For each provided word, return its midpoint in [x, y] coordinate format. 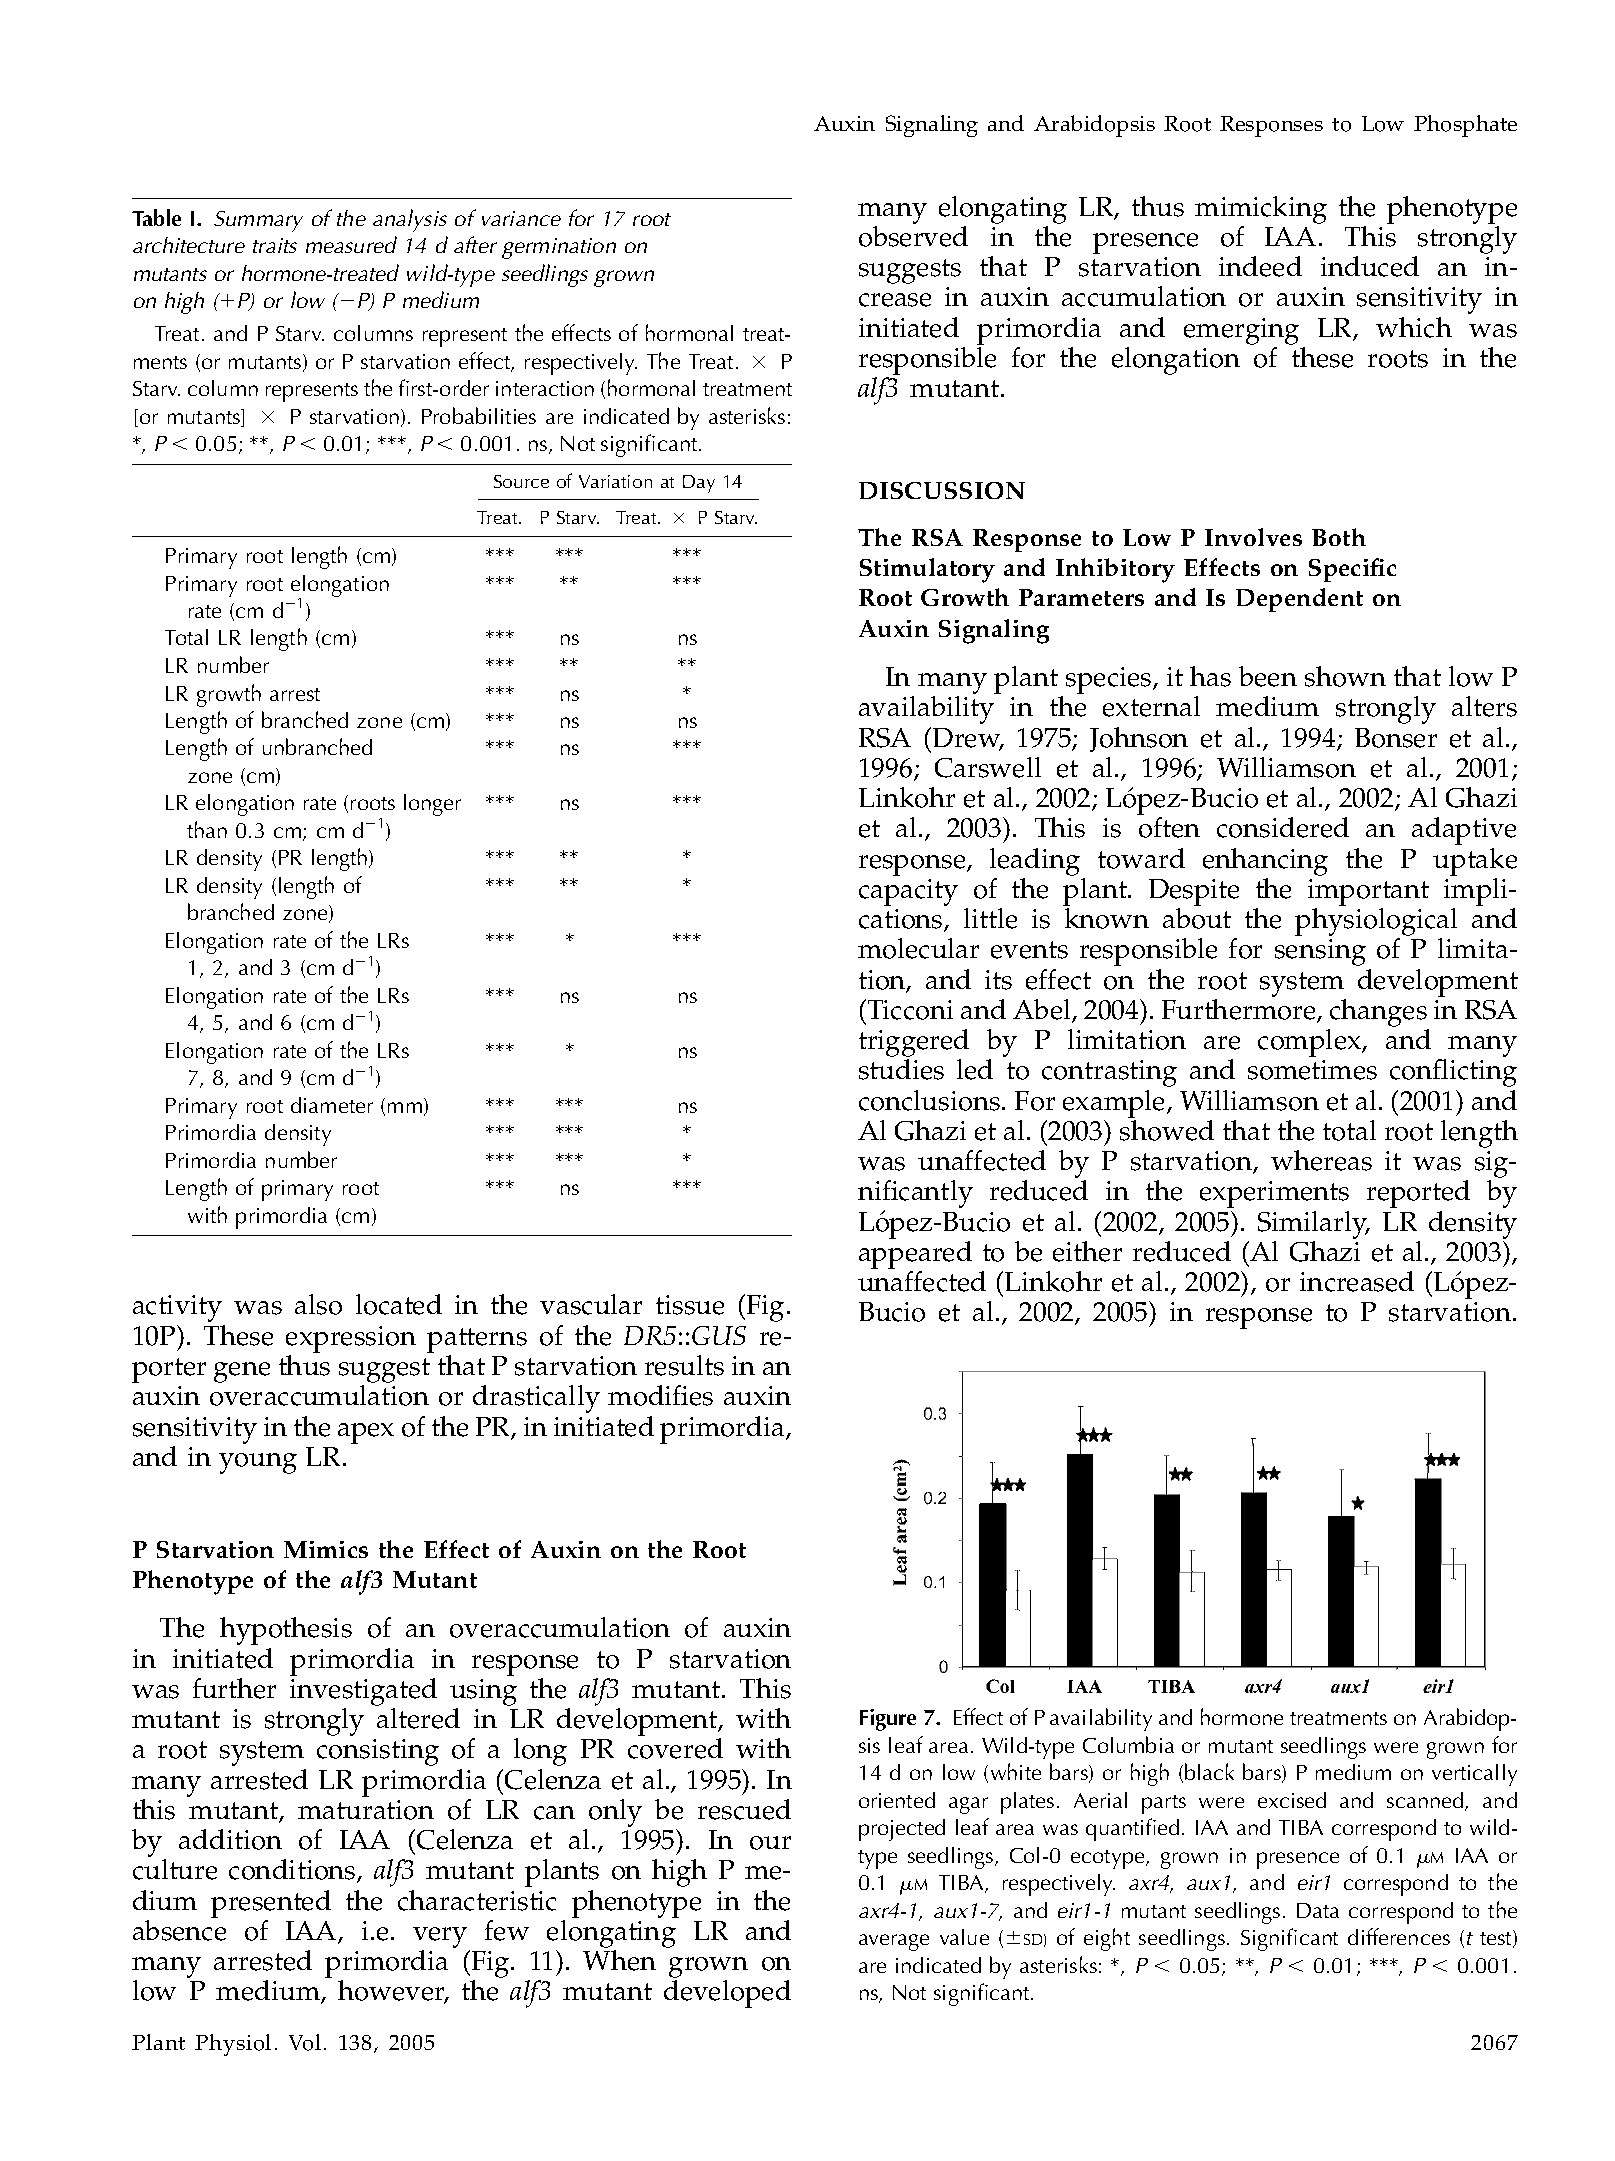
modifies [660, 1395]
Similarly [1314, 1225]
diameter [332, 1105]
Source [521, 481]
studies [901, 1069]
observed [913, 236]
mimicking [1261, 210]
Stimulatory [927, 570]
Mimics [326, 1549]
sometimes [1312, 1070]
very [440, 1937]
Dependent [1299, 600]
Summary [258, 221]
